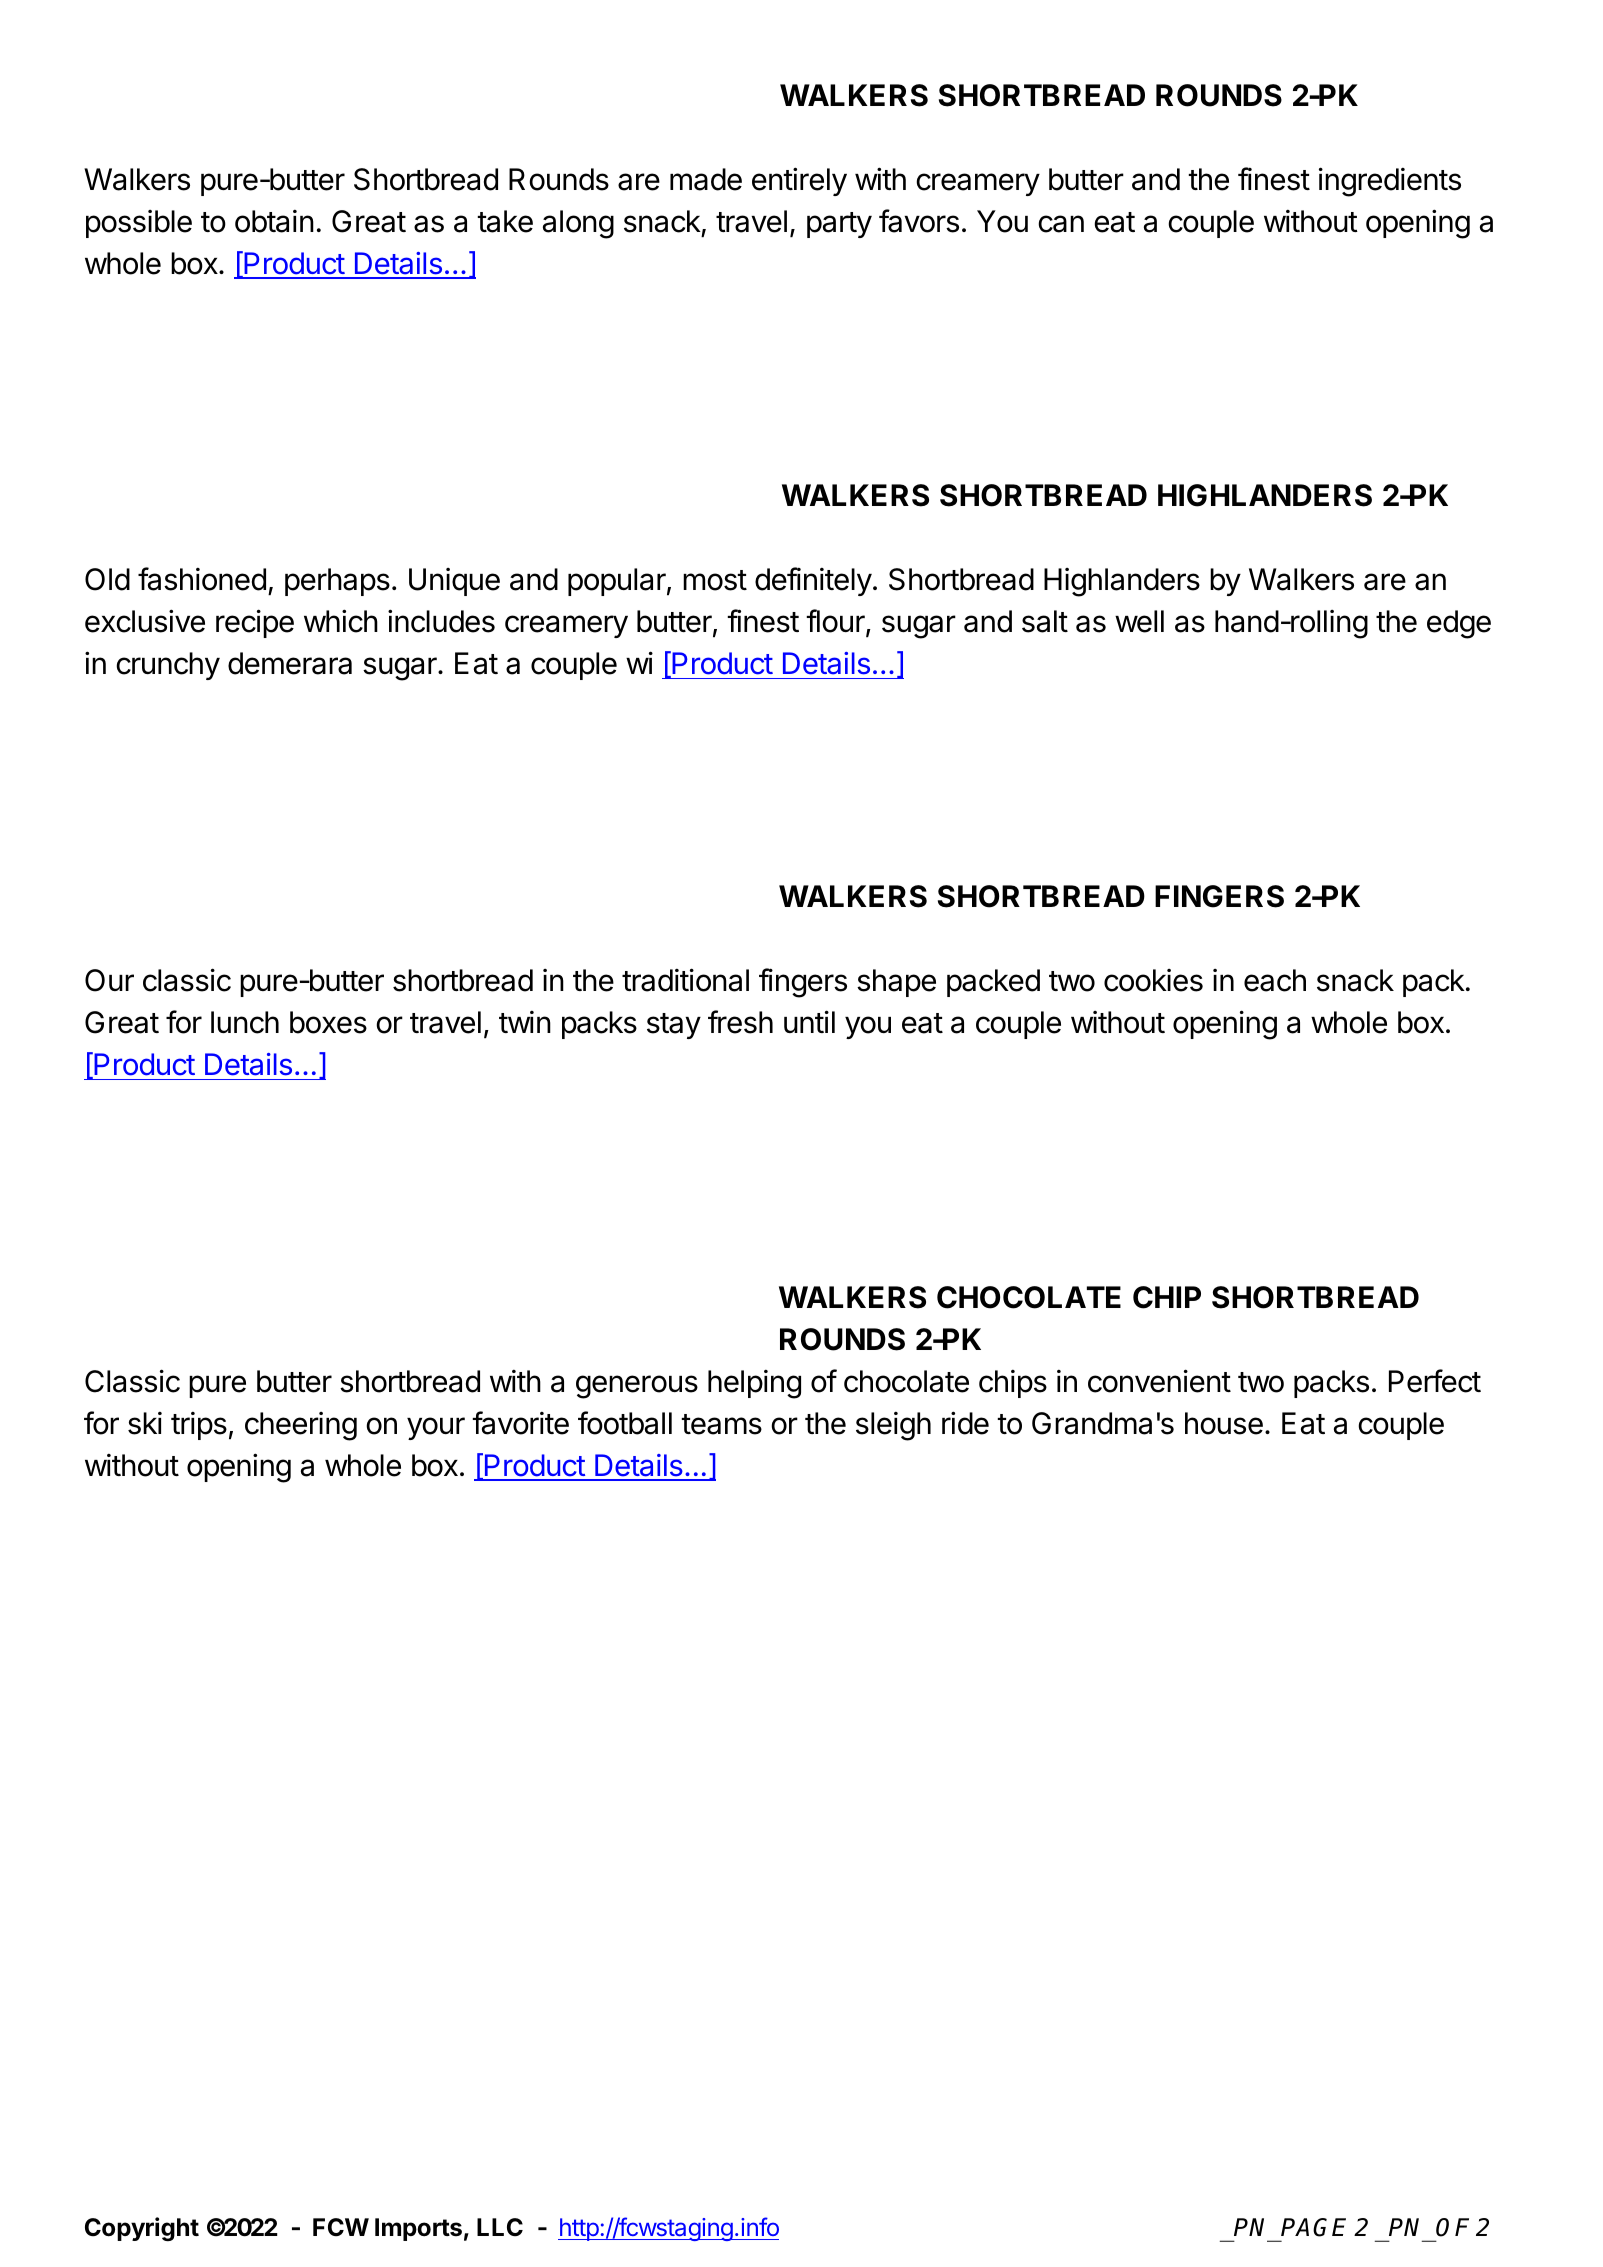  What do you see at coordinates (1139, 621) in the image?
I see `well` at bounding box center [1139, 621].
